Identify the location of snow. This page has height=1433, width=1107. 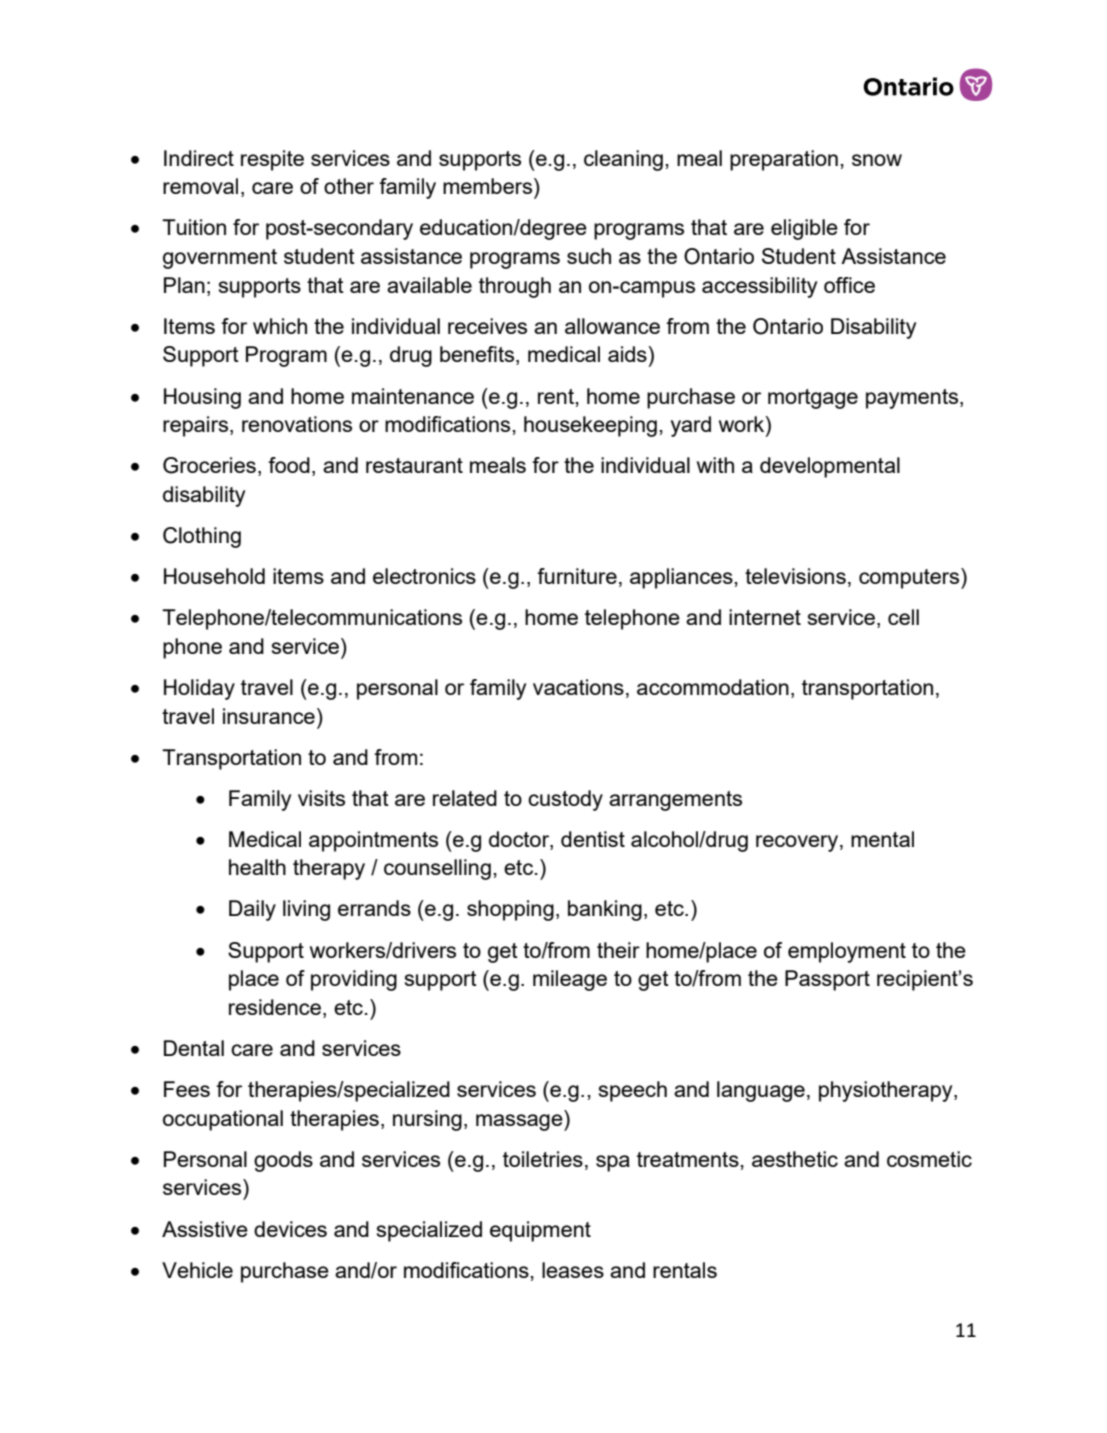
(877, 160).
